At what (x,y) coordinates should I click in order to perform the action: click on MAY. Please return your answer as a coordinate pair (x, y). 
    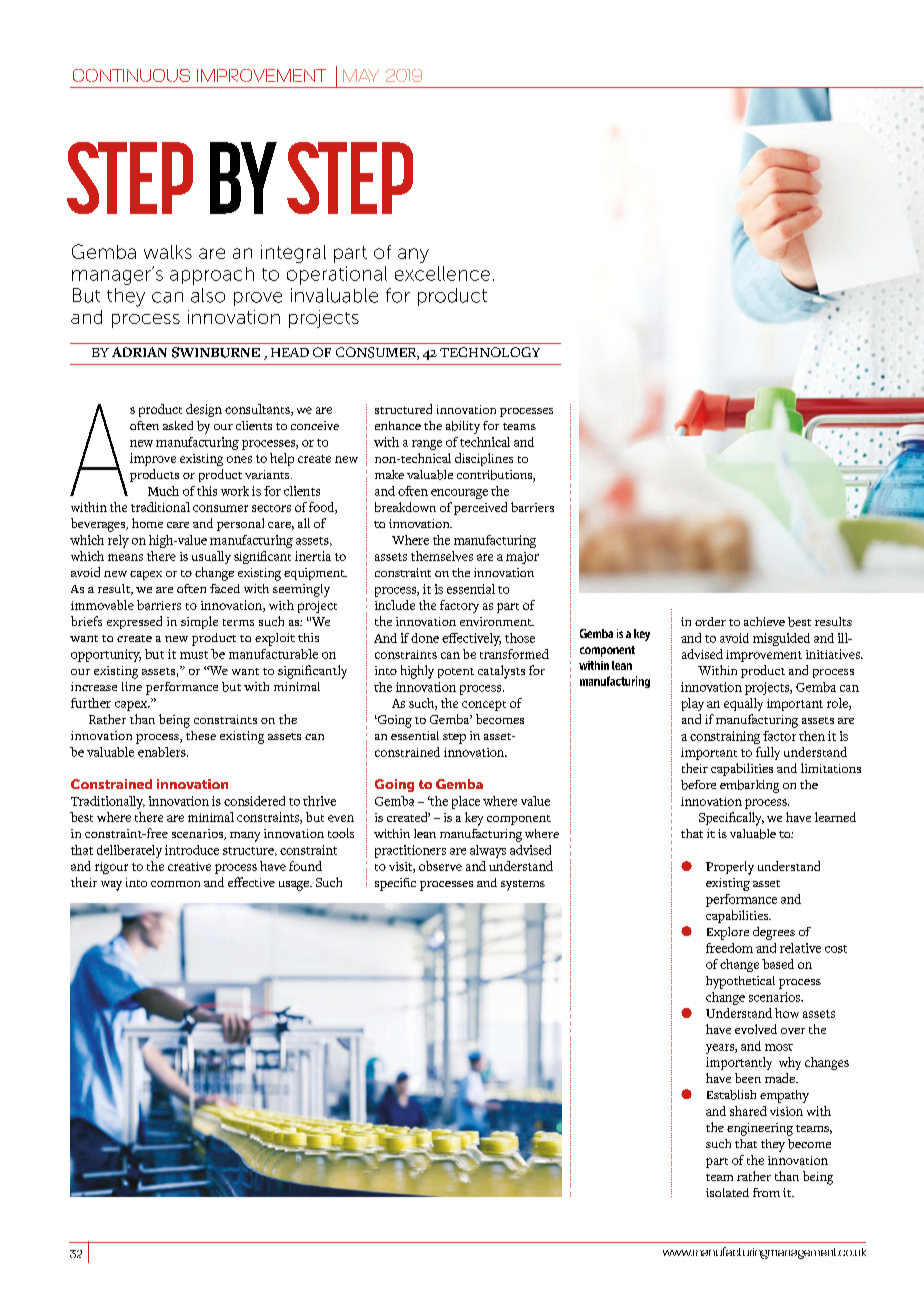
    Looking at the image, I should click on (361, 75).
